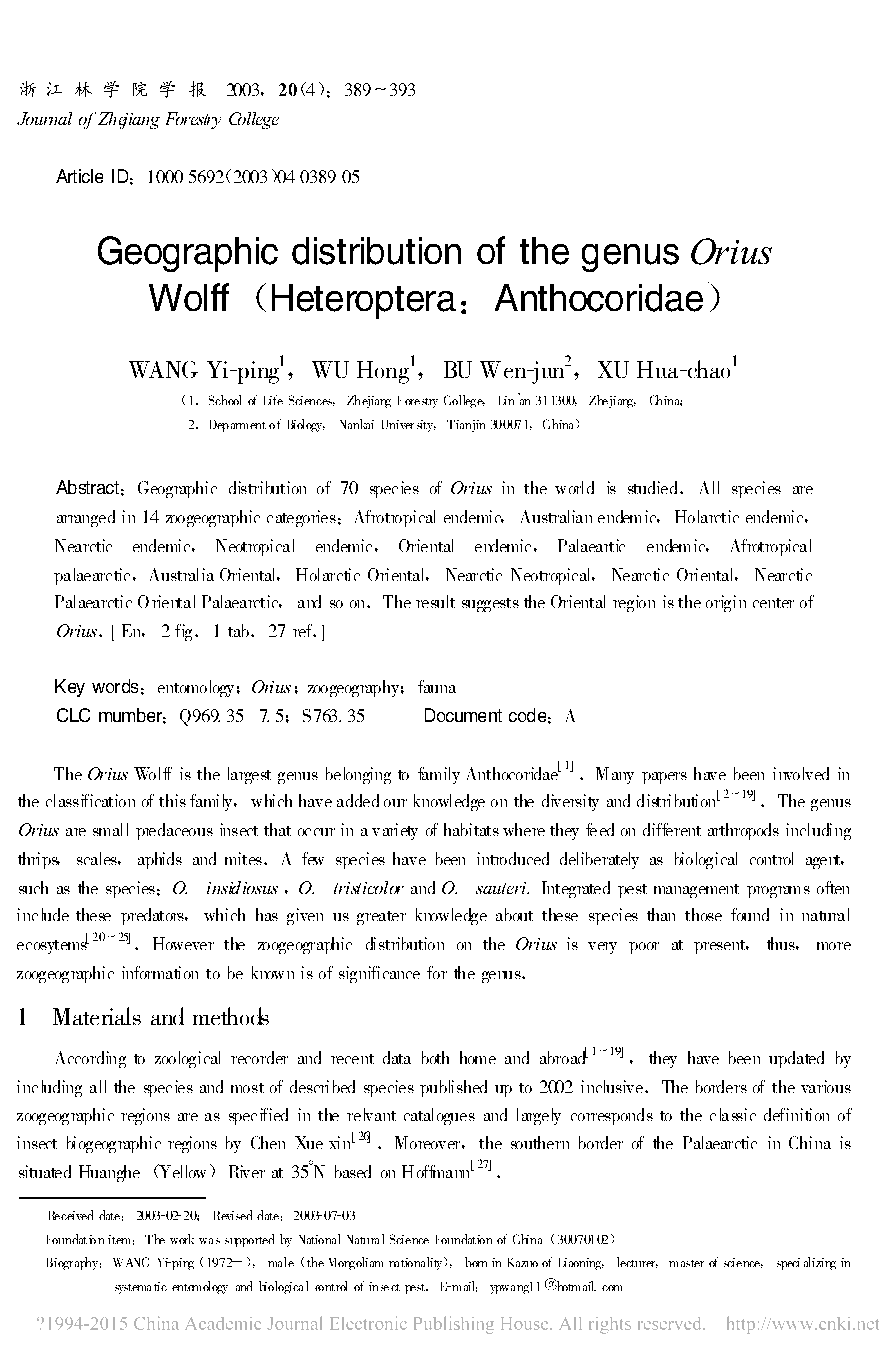 This screenshot has width=896, height=1366. Describe the element at coordinates (79, 176) in the screenshot. I see `Article` at that location.
